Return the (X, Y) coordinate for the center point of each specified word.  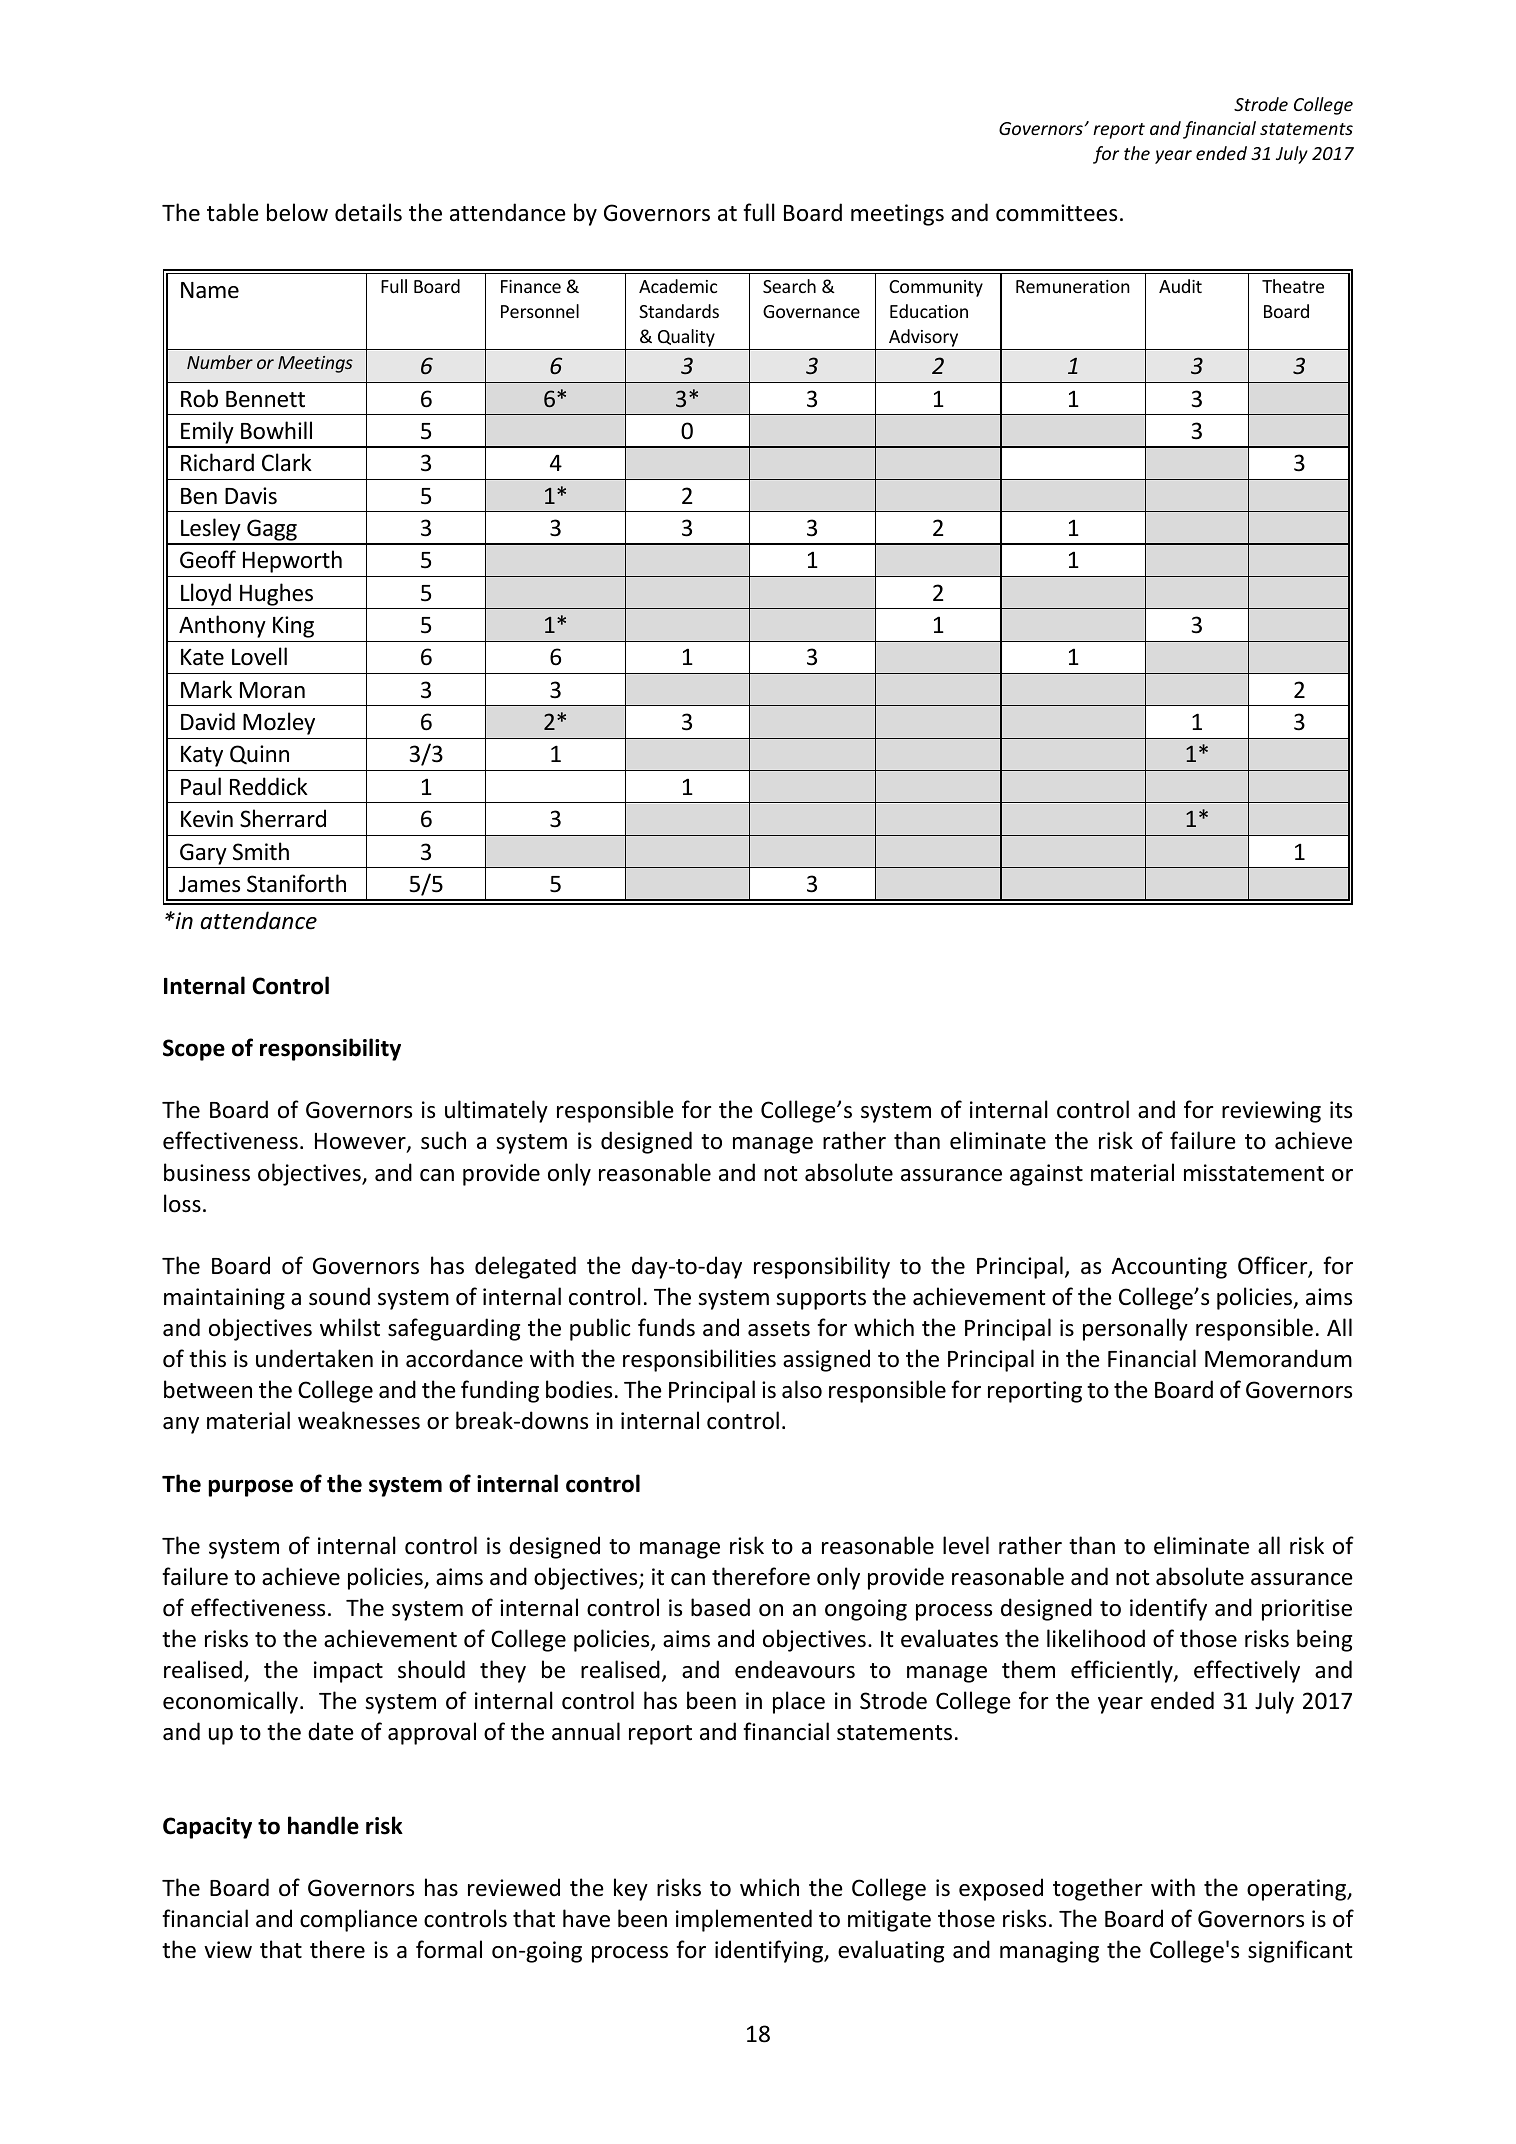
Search (789, 286)
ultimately (496, 1111)
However (361, 1143)
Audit (1180, 286)
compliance (358, 1920)
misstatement (1254, 1173)
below (297, 212)
